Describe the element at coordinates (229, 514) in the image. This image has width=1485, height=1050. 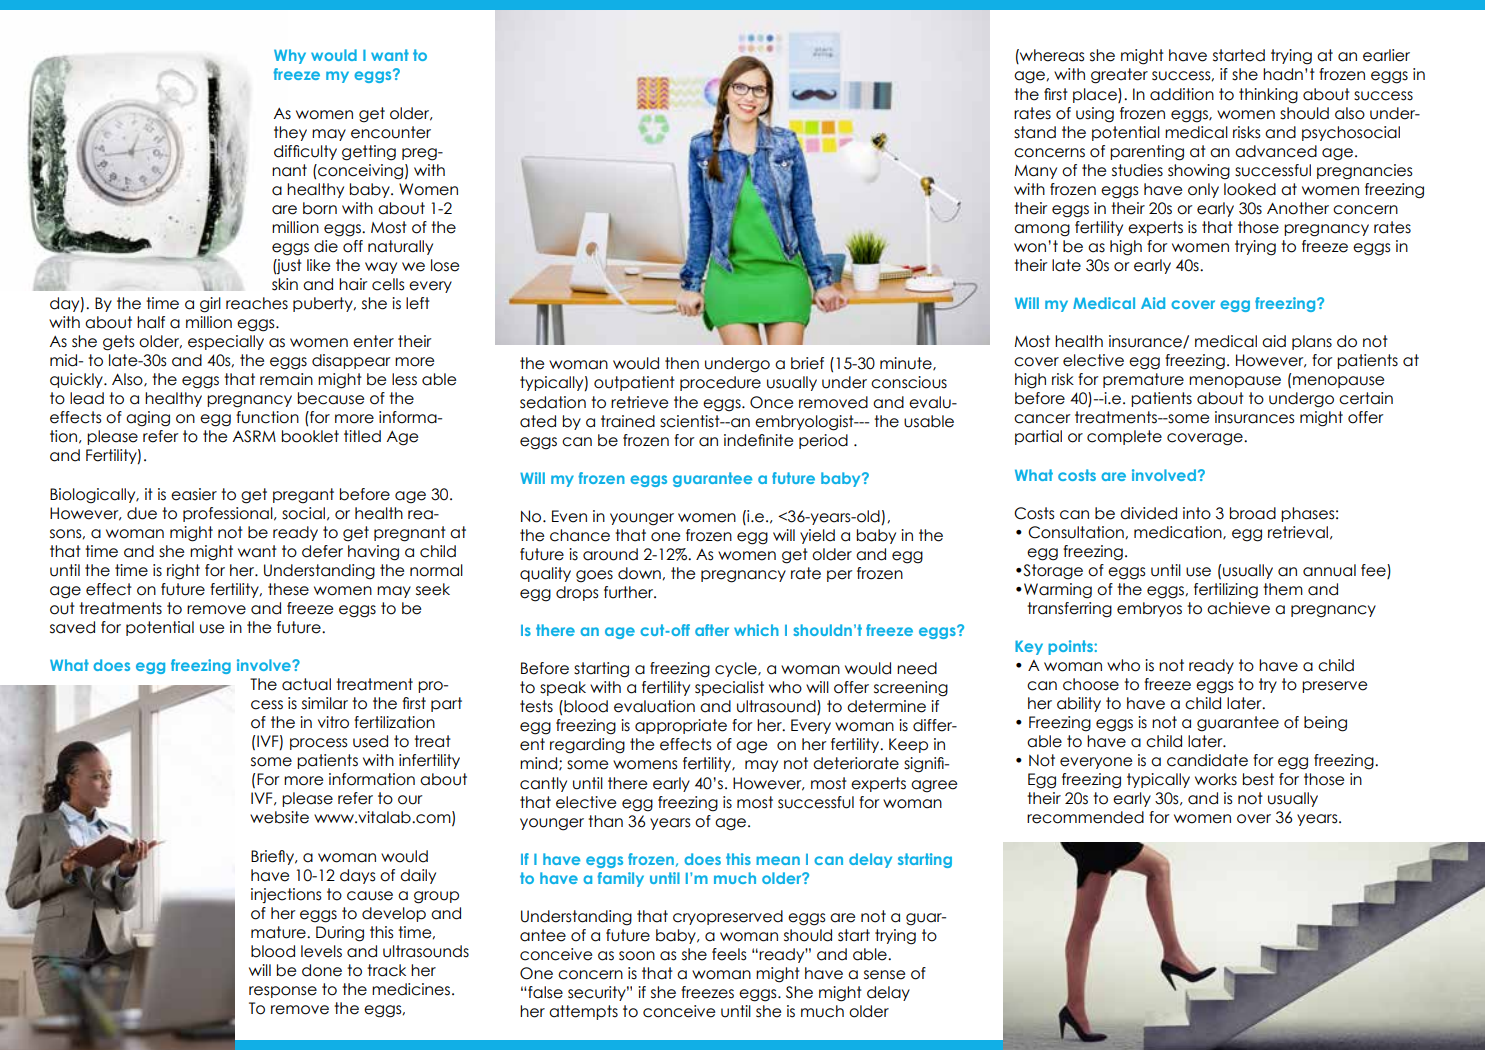
I see `professional` at that location.
